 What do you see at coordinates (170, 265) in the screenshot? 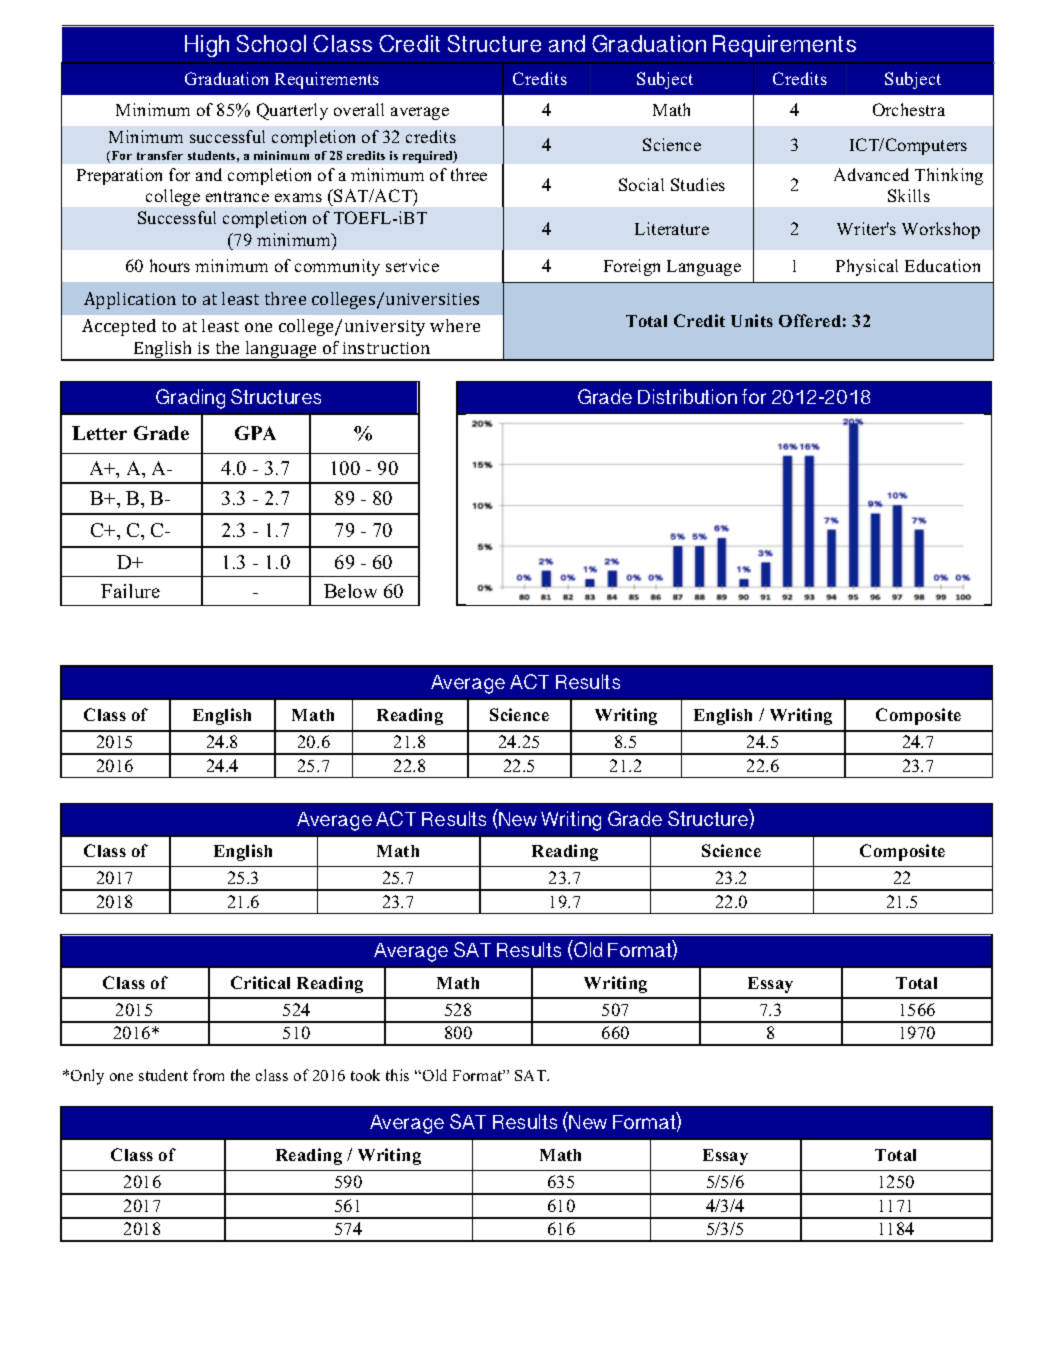
I see `hours` at bounding box center [170, 265].
